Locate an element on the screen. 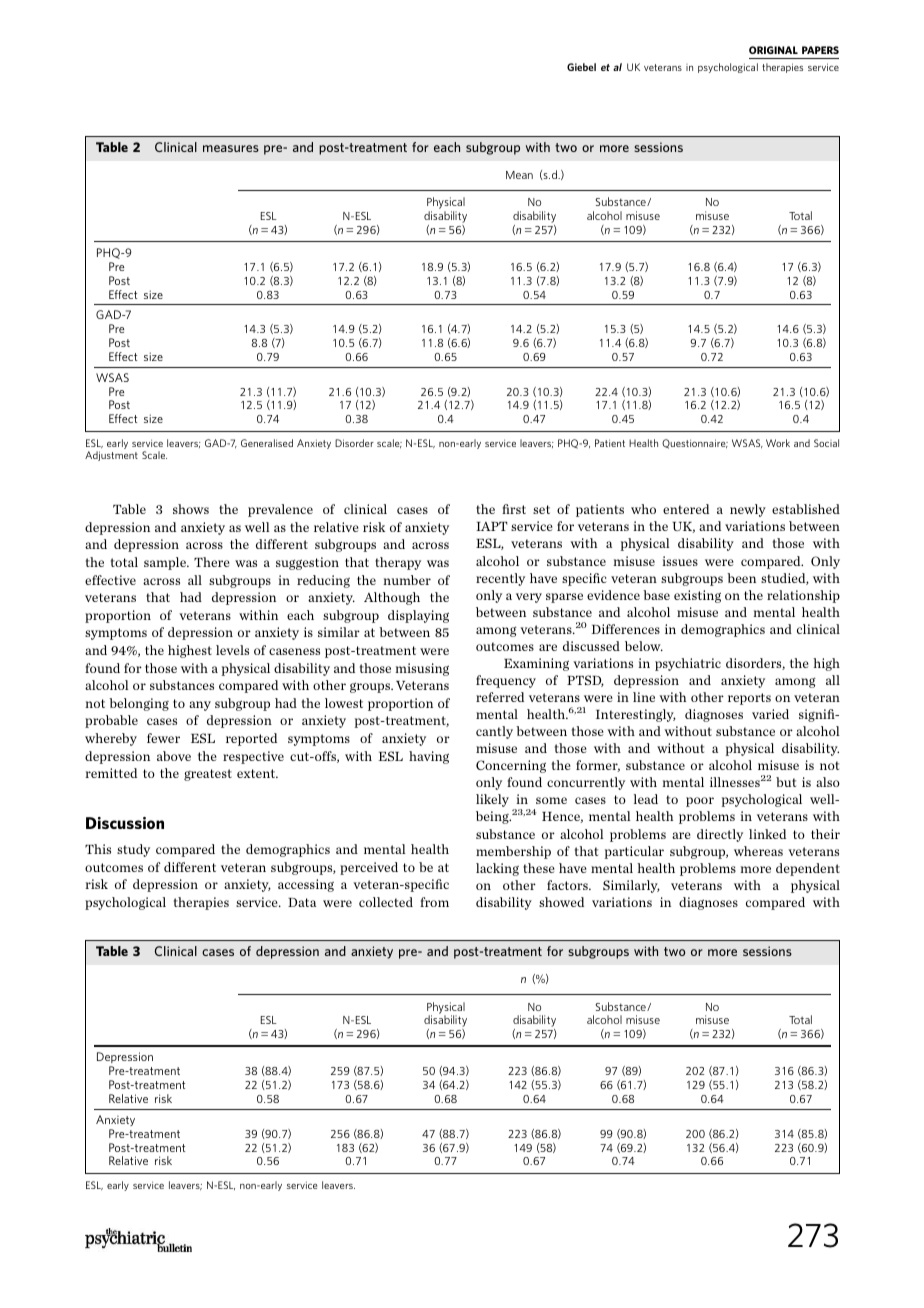 This screenshot has height=1308, width=924. IAPT is located at coordinates (492, 526).
